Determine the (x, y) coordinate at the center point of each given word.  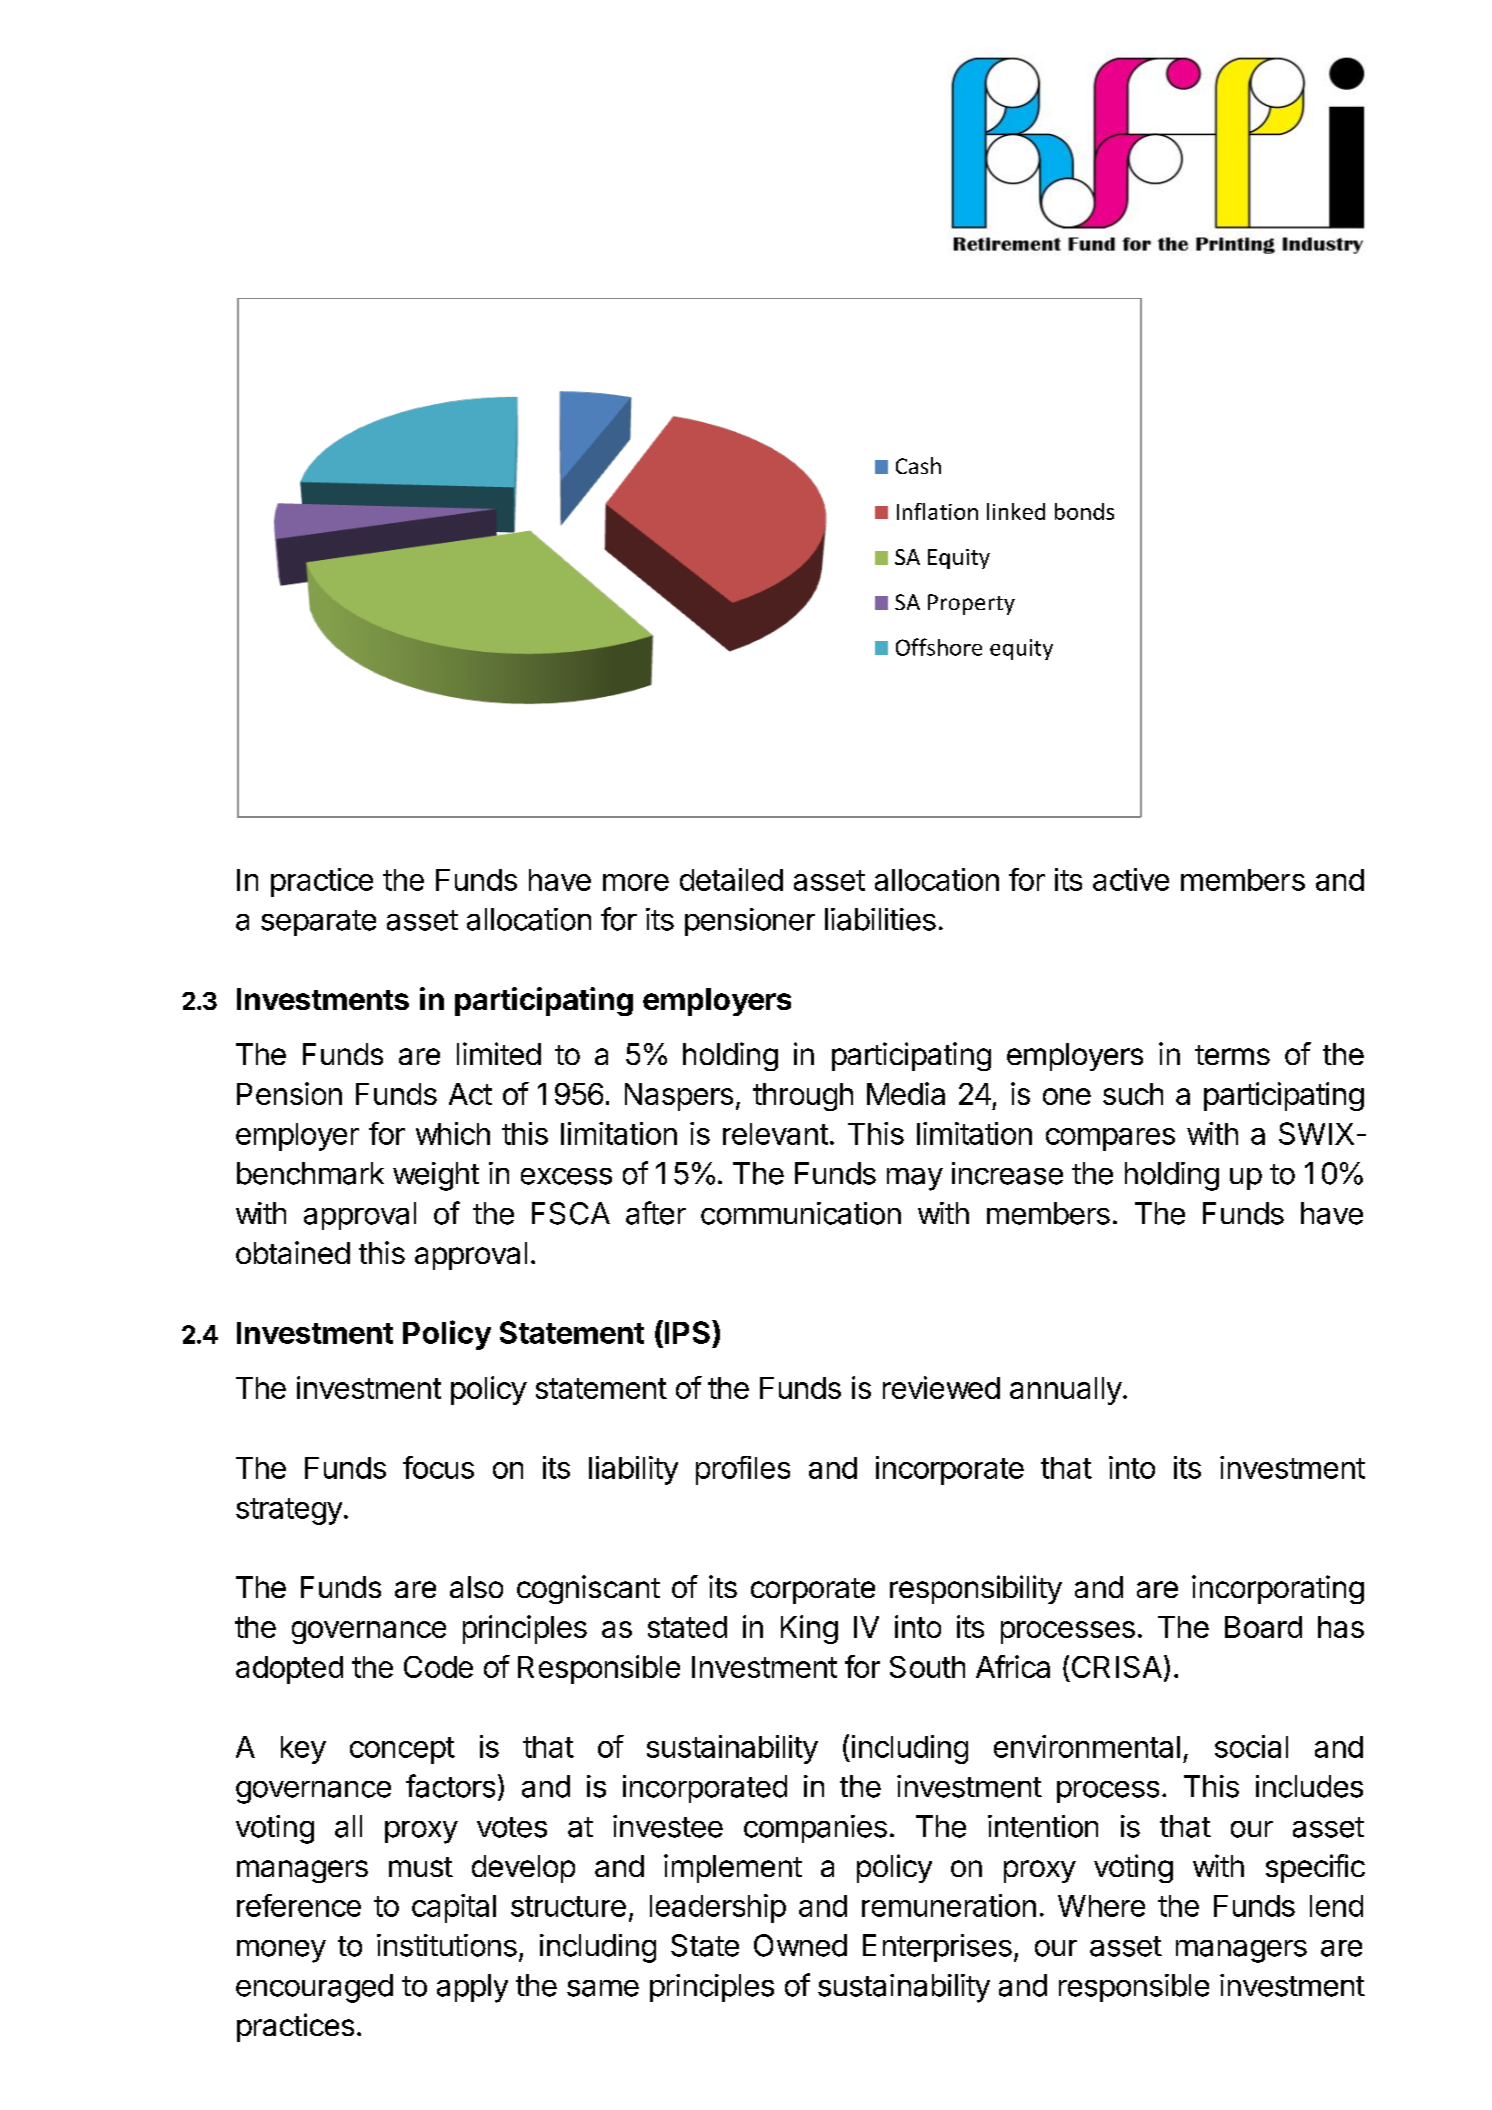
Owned (800, 1945)
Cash (918, 465)
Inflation (937, 511)
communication (801, 1213)
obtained (293, 1252)
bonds (1084, 511)
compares (1110, 1139)
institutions (447, 1945)
